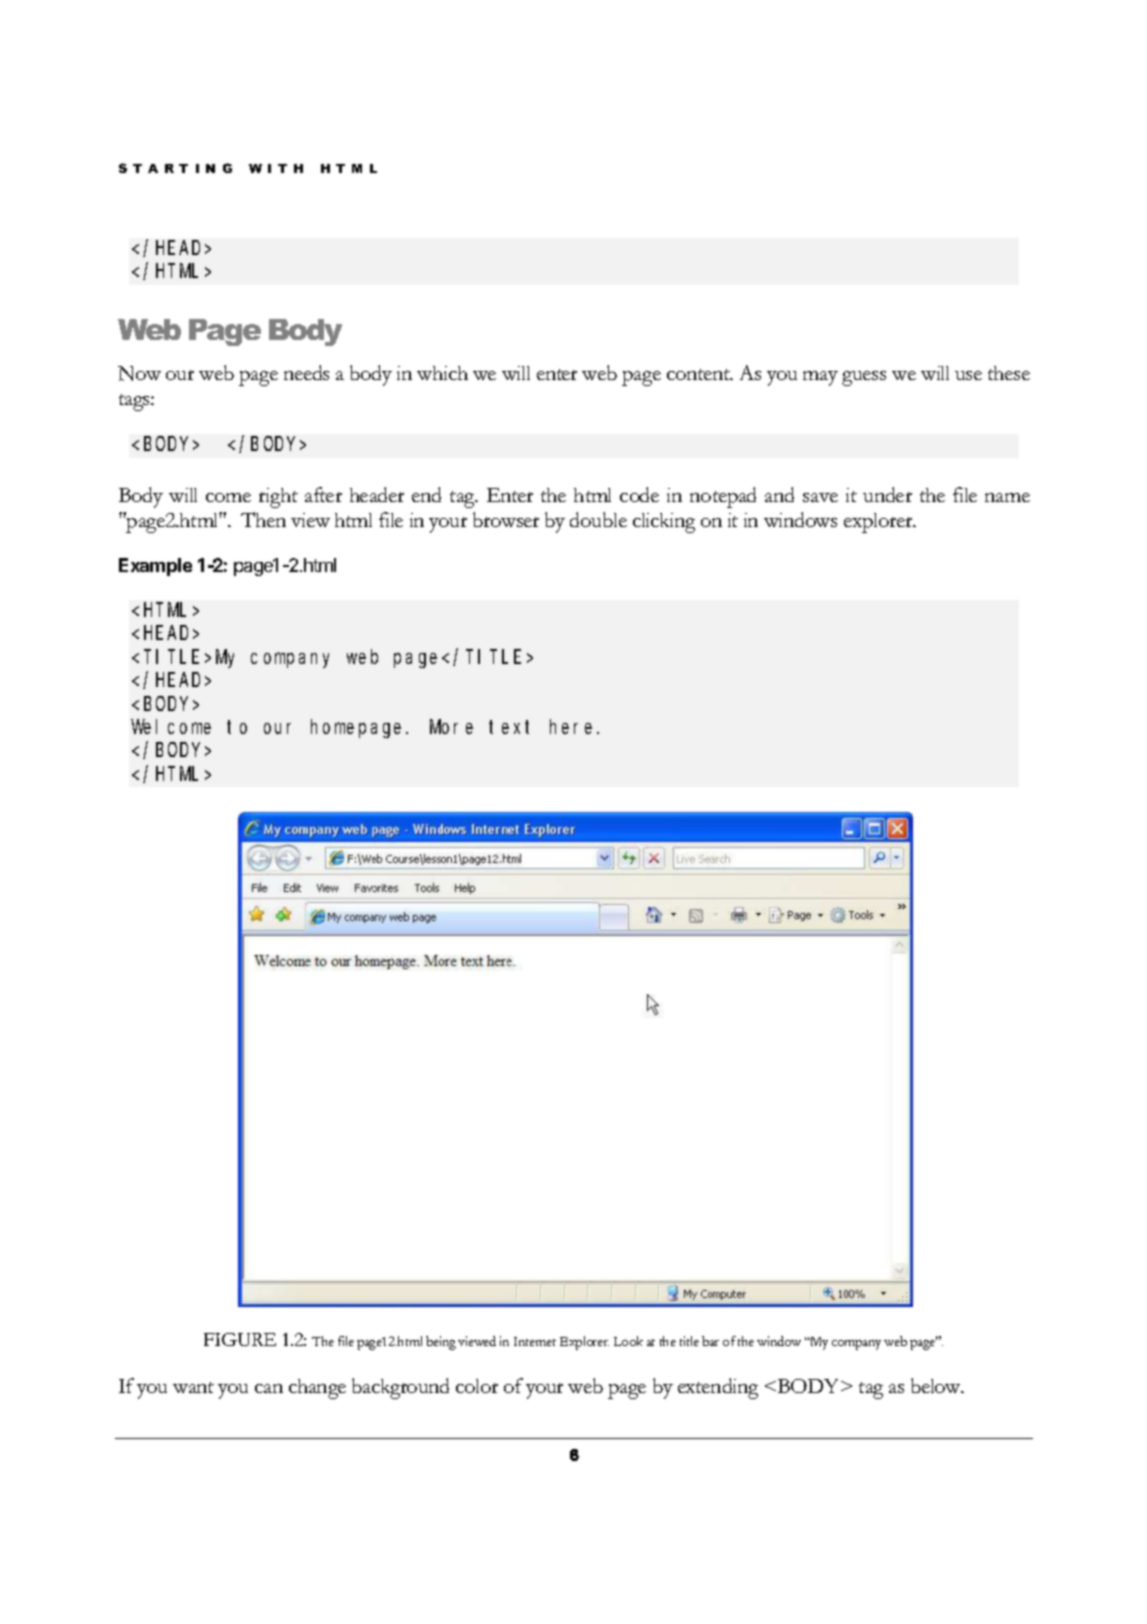  Describe the element at coordinates (155, 567) in the document. I see `Example` at that location.
